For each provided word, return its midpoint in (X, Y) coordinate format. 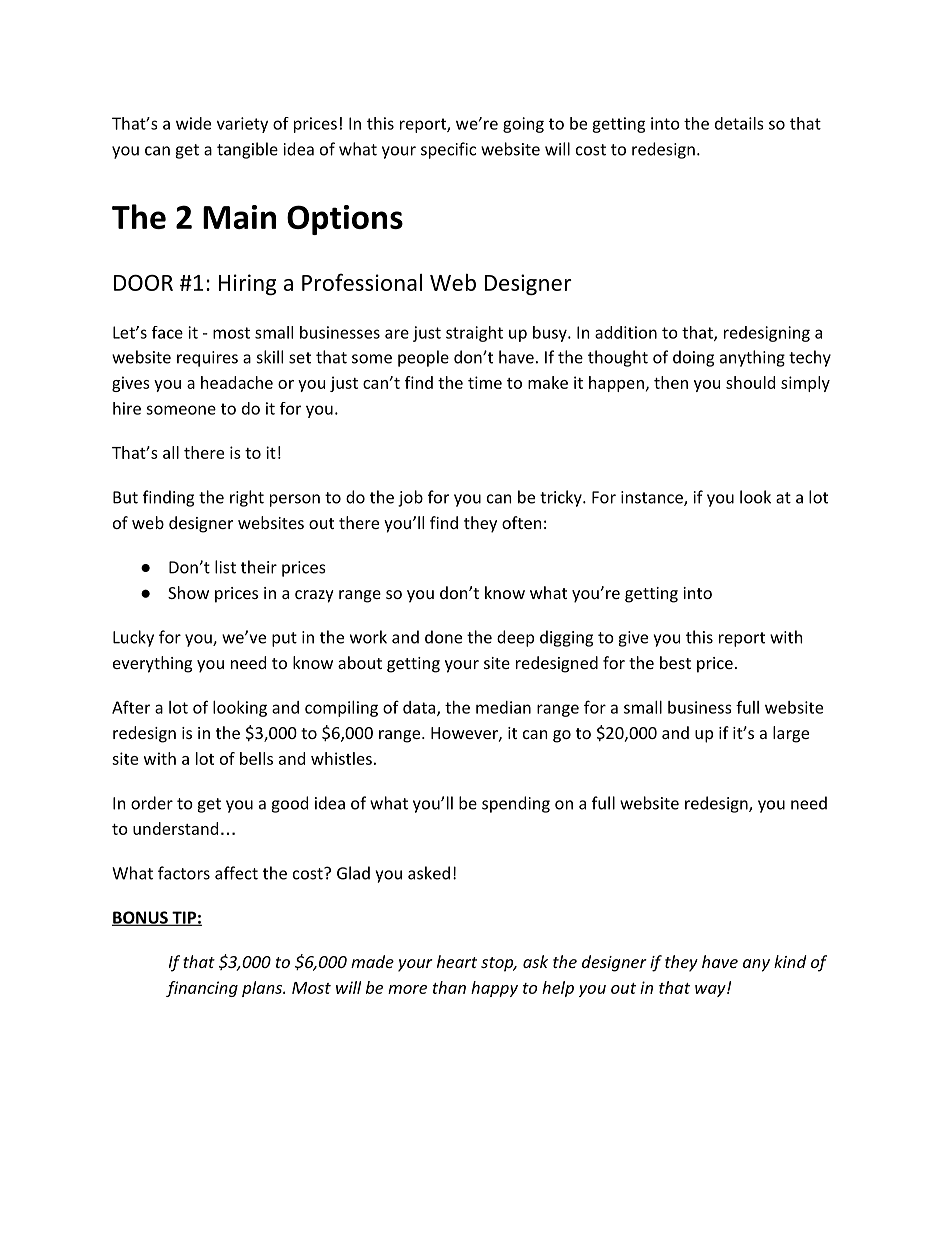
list (225, 567)
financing (202, 989)
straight (474, 334)
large (791, 734)
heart (457, 961)
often (522, 522)
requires (207, 359)
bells (256, 758)
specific (448, 150)
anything (752, 358)
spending (516, 804)
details (739, 123)
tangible (247, 150)
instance (653, 498)
